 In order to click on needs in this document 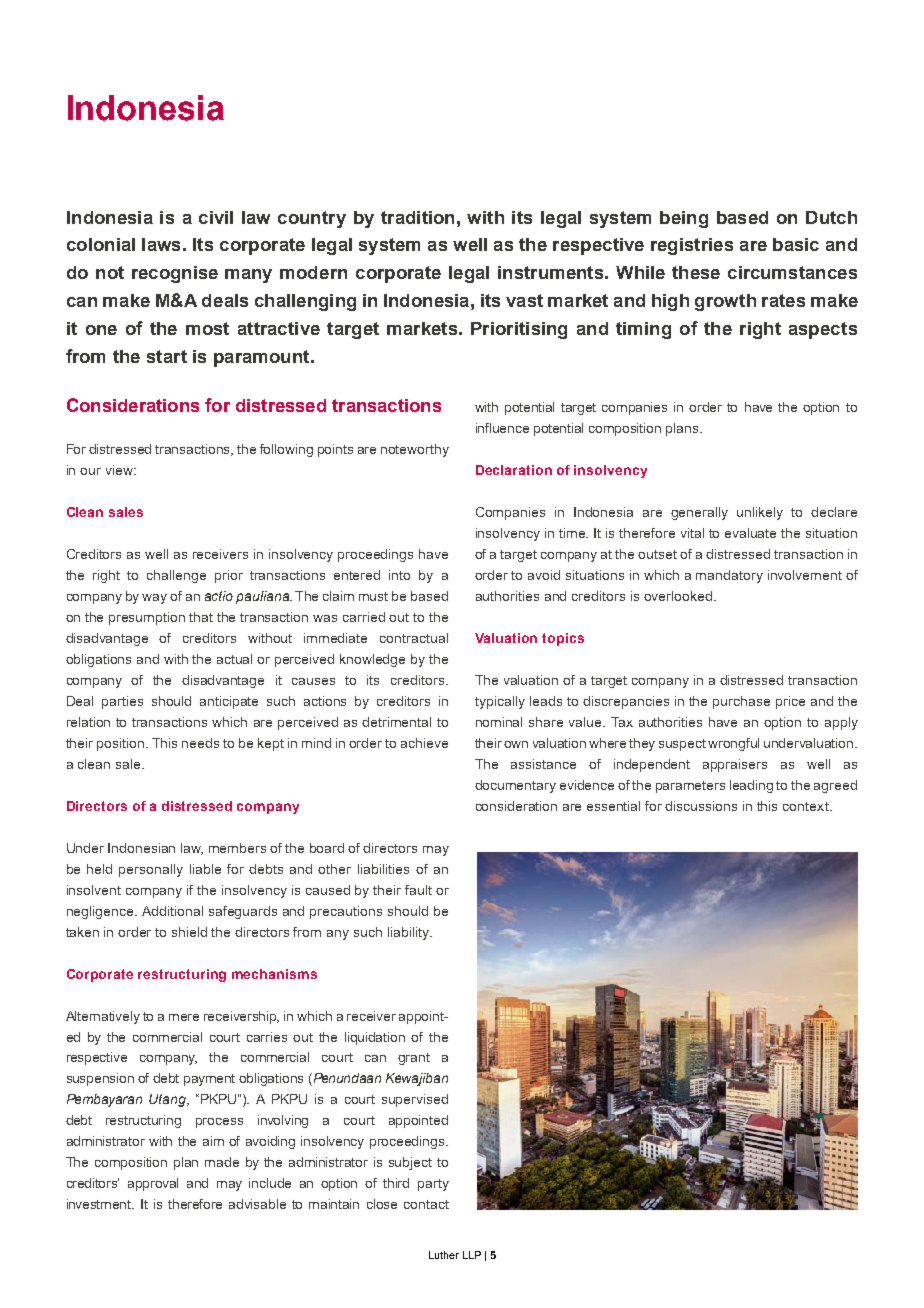, I will do `click(200, 743)`.
